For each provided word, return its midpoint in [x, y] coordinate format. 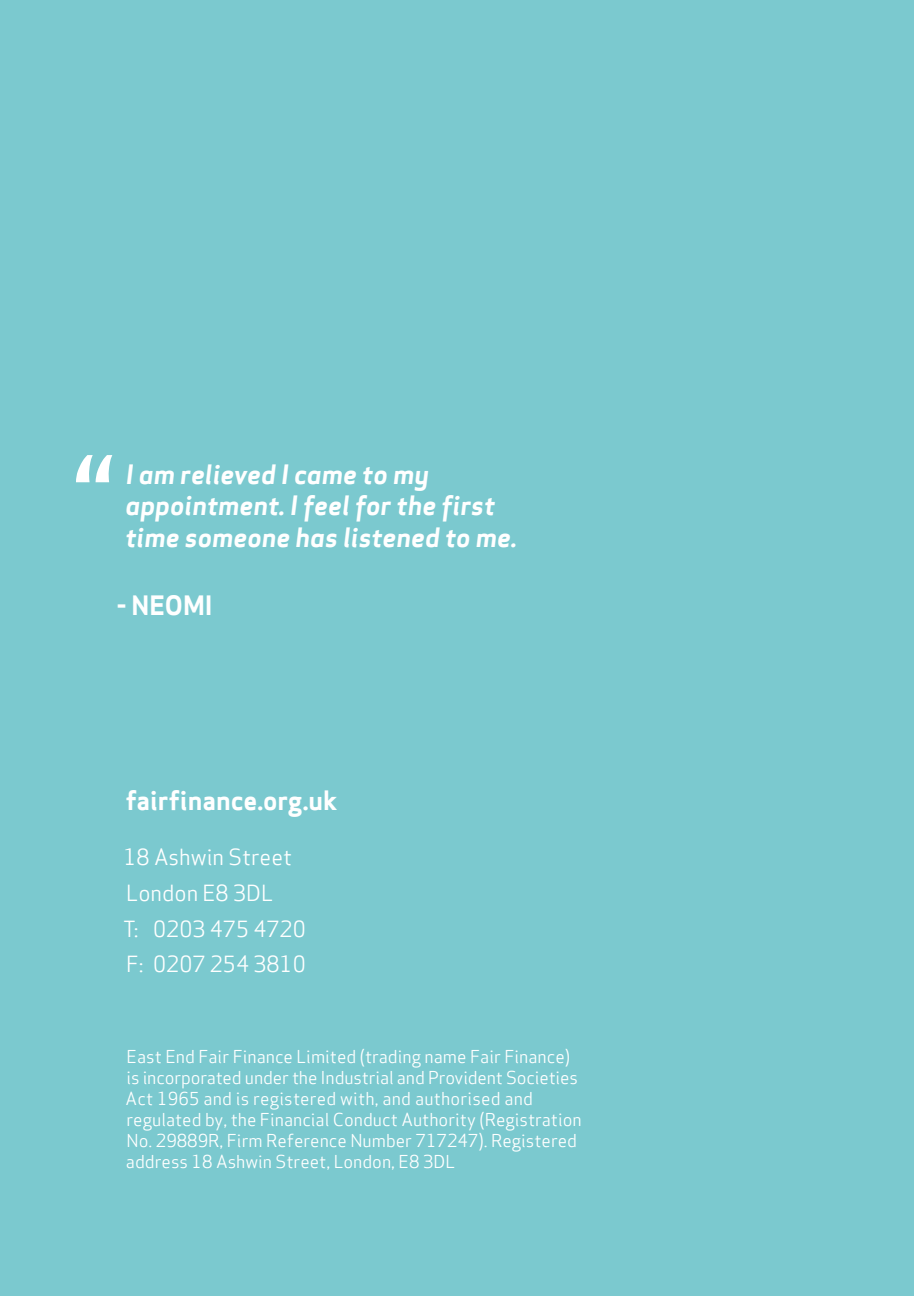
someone [237, 540]
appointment [204, 508]
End [180, 1056]
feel [326, 508]
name [445, 1058]
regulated [164, 1121]
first [469, 508]
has [316, 537]
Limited [326, 1056]
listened [392, 537]
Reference [306, 1140]
